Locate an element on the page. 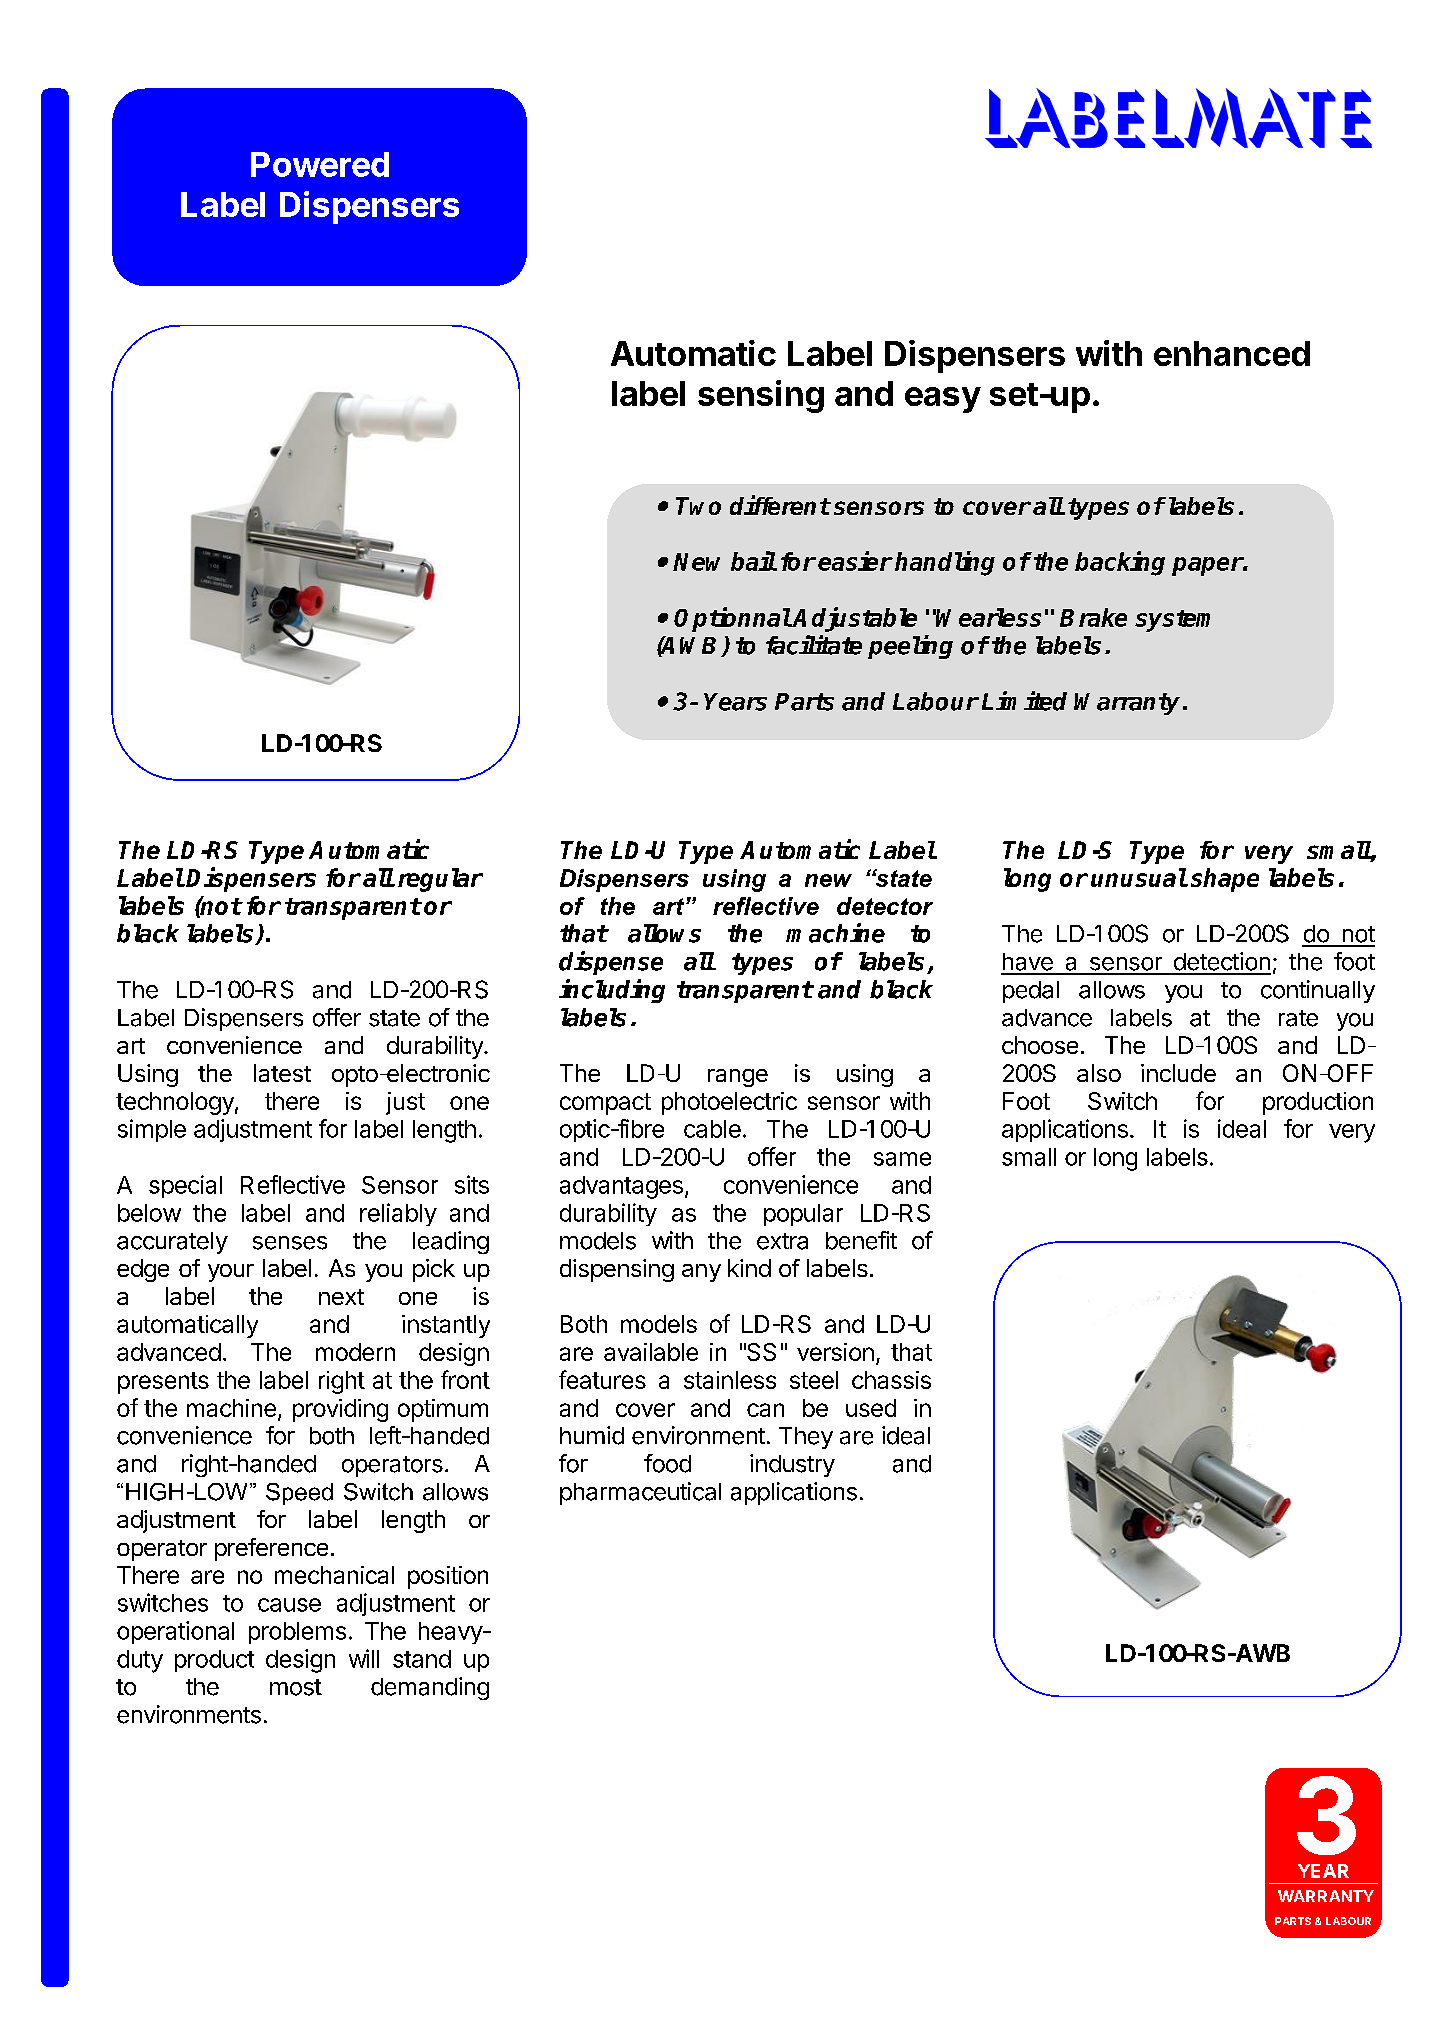 The width and height of the image is (1443, 2041). unusual is located at coordinates (1139, 877).
